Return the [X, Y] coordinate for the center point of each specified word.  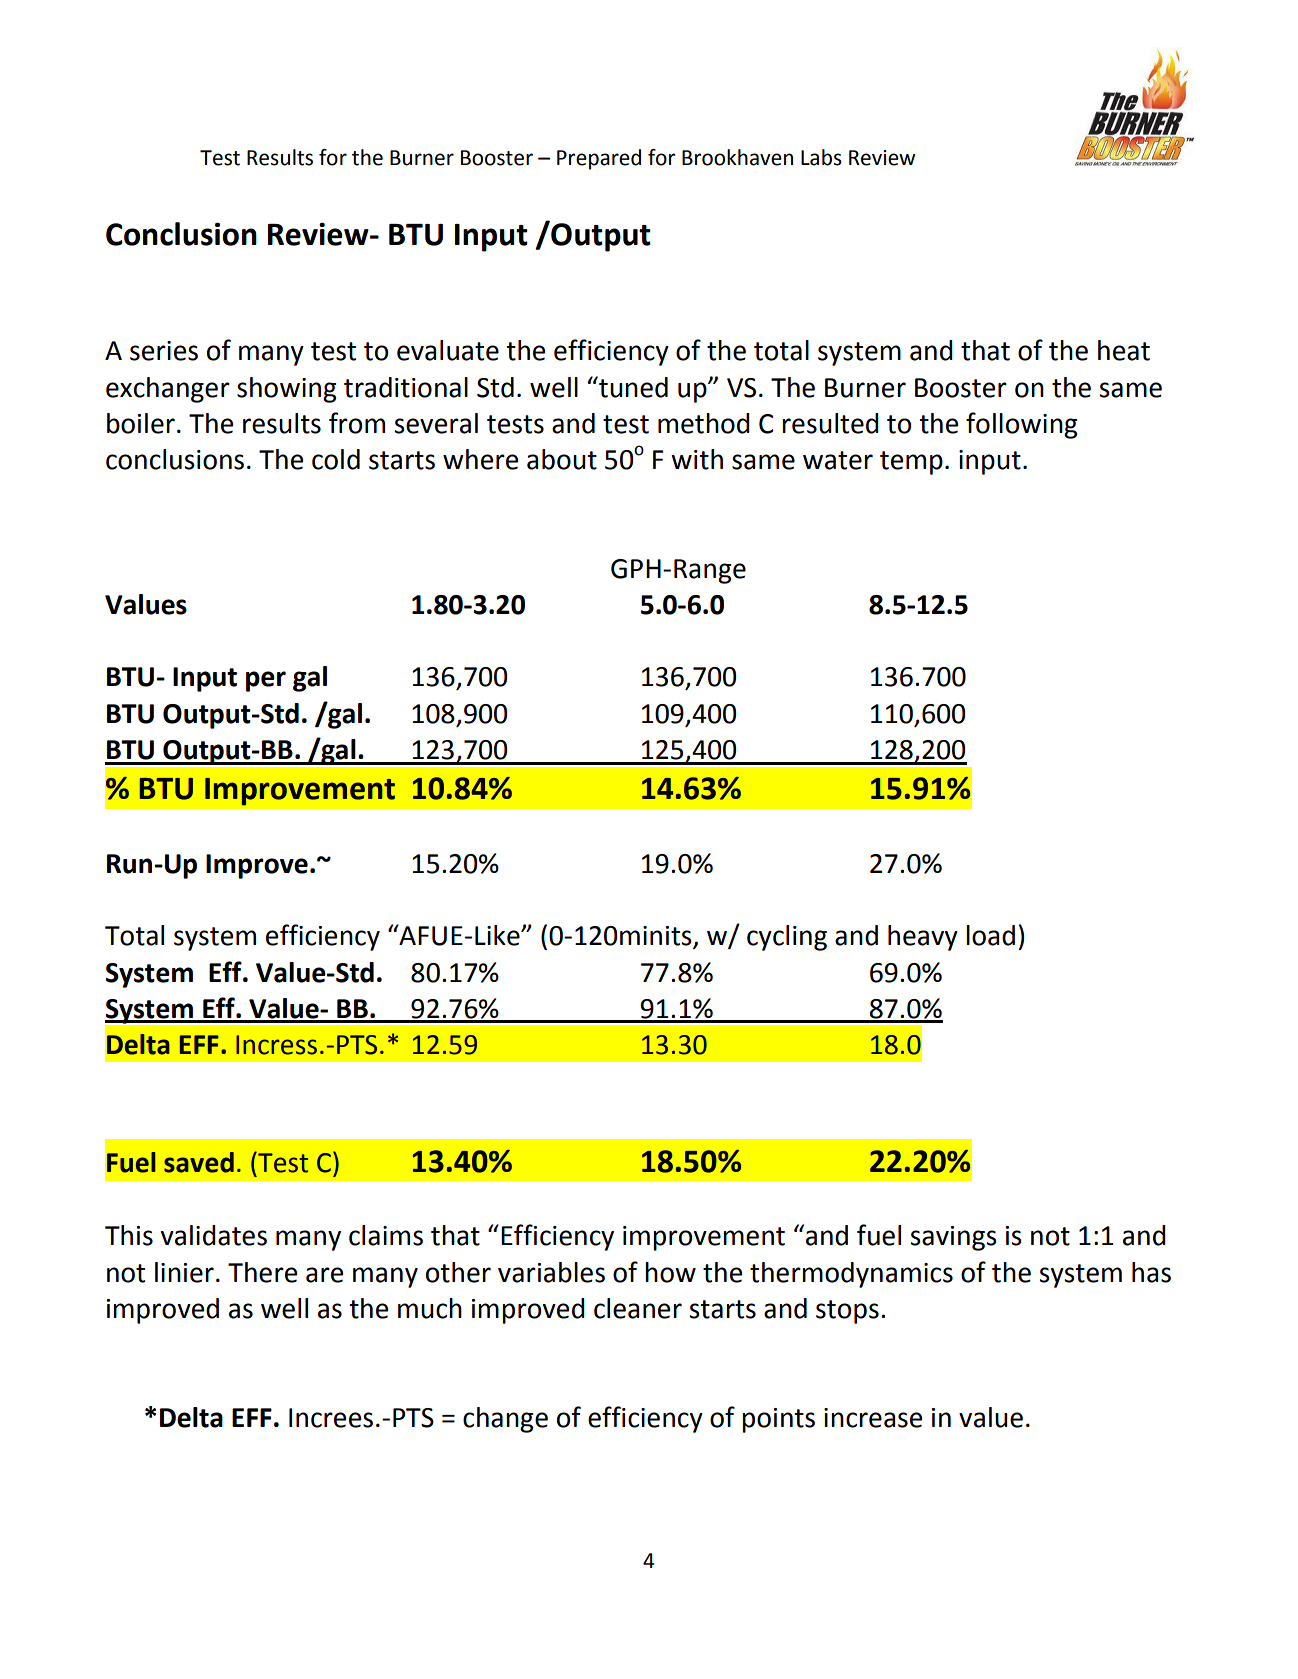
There [262, 1272]
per [266, 681]
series [164, 351]
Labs [821, 157]
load [990, 935]
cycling [787, 938]
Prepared [599, 159]
